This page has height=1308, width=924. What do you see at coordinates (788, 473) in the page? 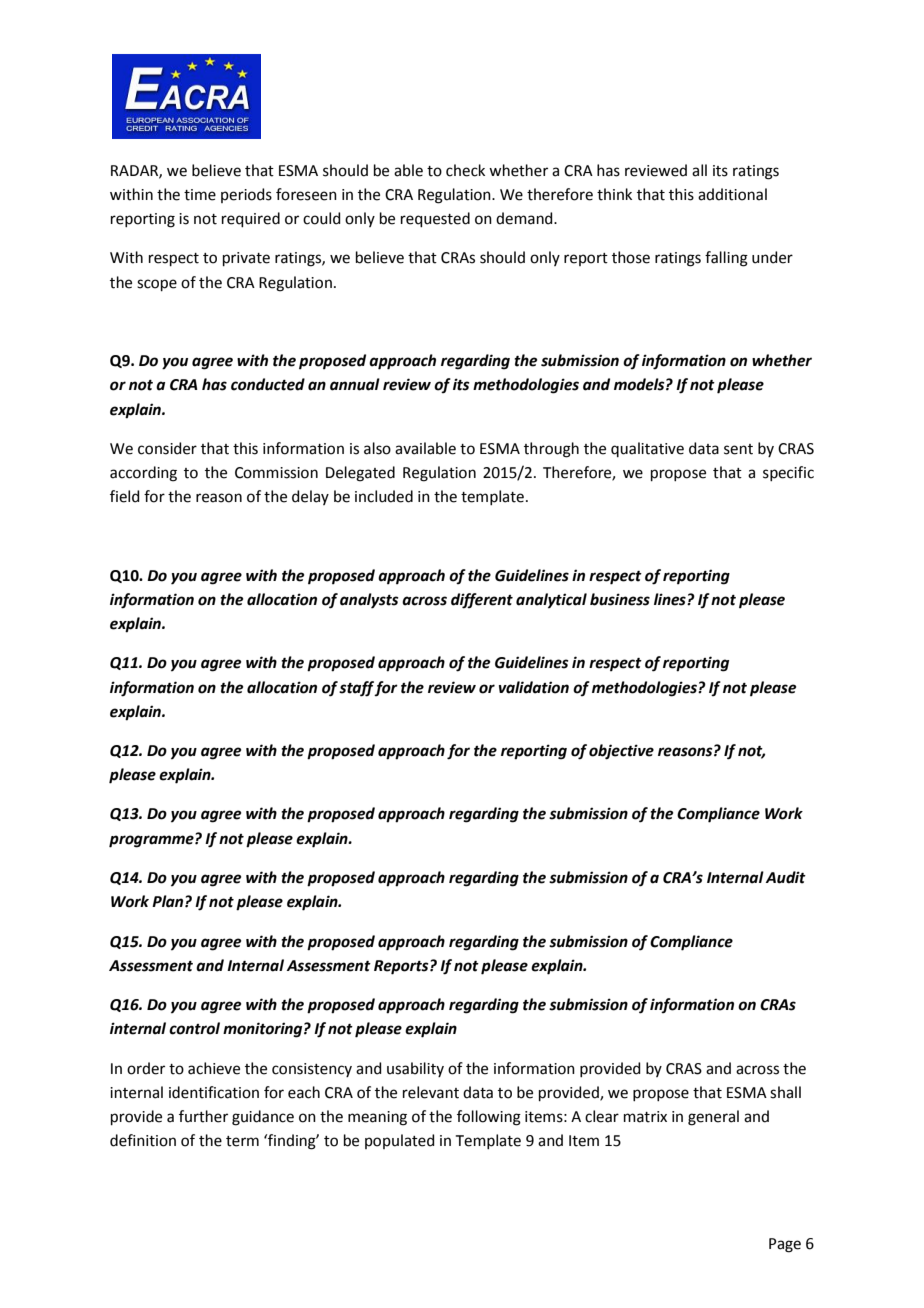
I see `specific` at bounding box center [788, 473].
